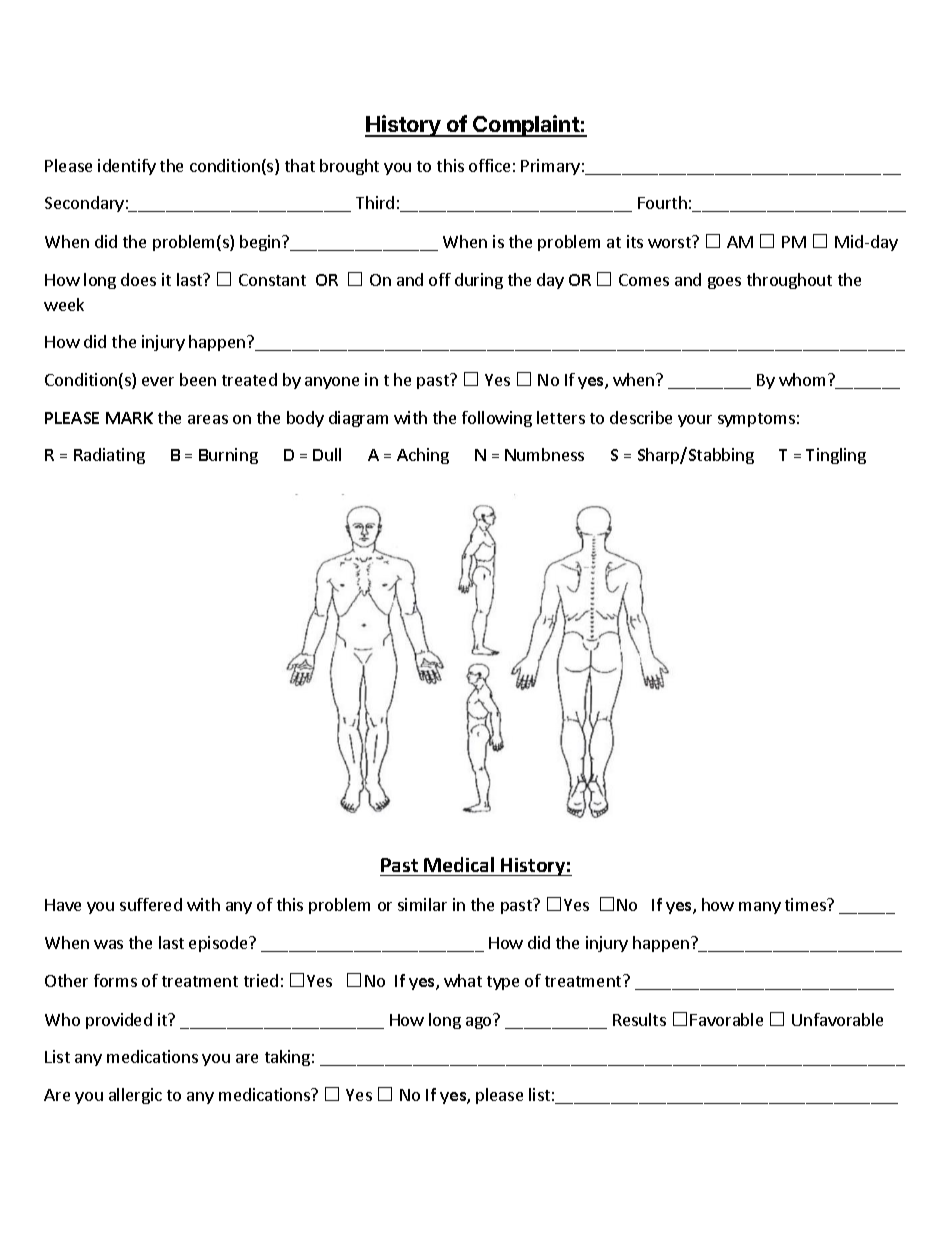 This image has width=952, height=1233. I want to click on MARK, so click(129, 418).
